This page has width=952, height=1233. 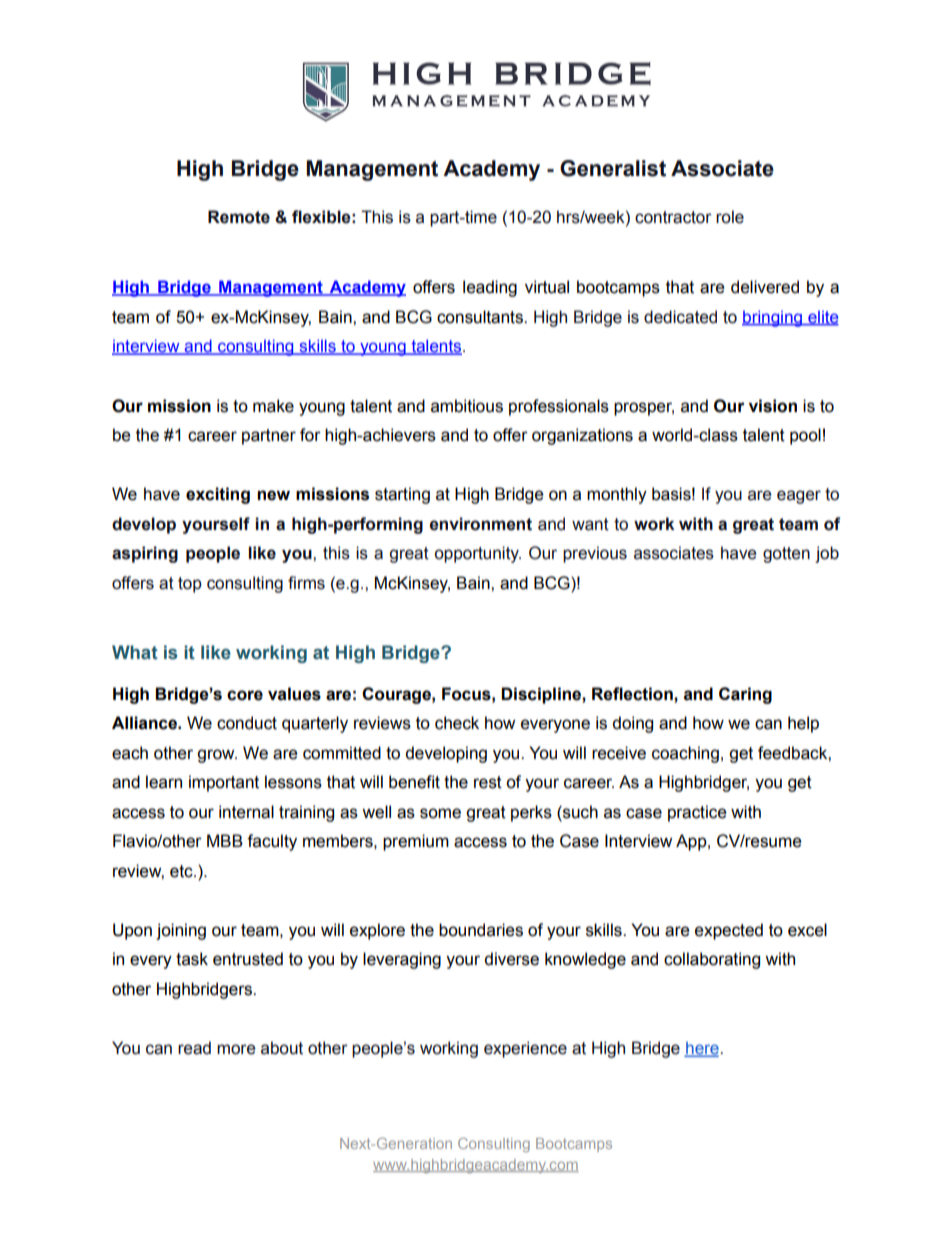 What do you see at coordinates (239, 217) in the page?
I see `Remote` at bounding box center [239, 217].
